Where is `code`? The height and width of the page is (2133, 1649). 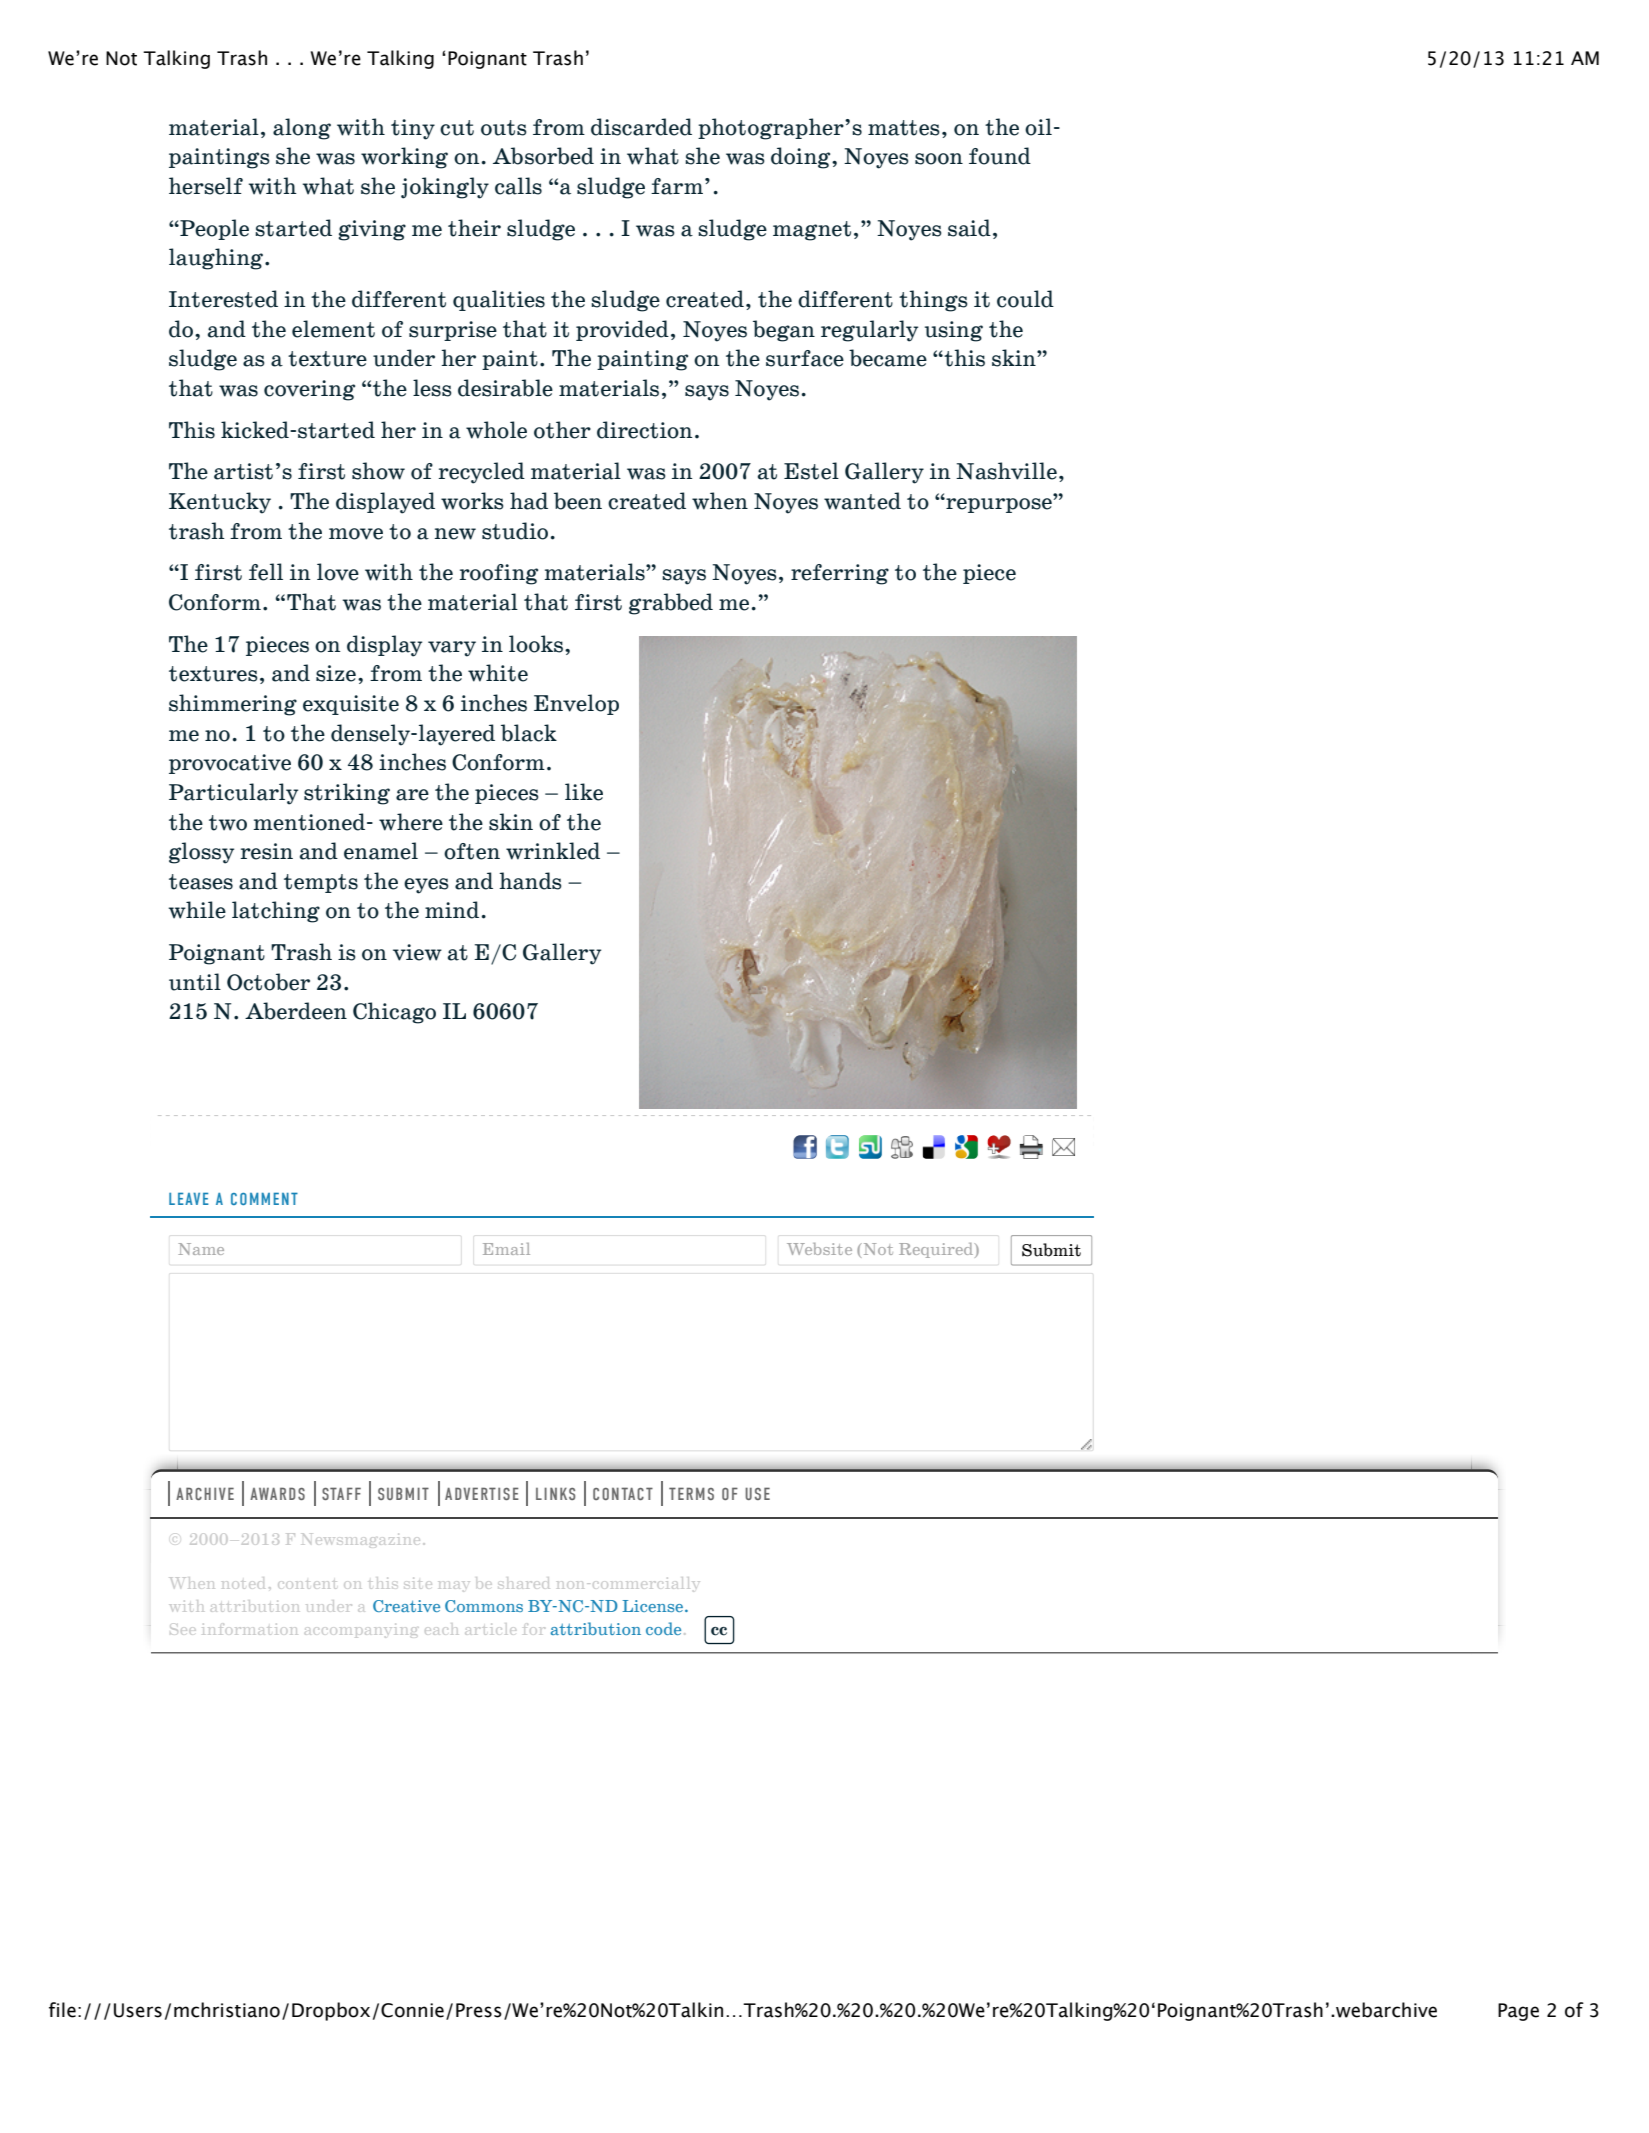 code is located at coordinates (663, 1628).
